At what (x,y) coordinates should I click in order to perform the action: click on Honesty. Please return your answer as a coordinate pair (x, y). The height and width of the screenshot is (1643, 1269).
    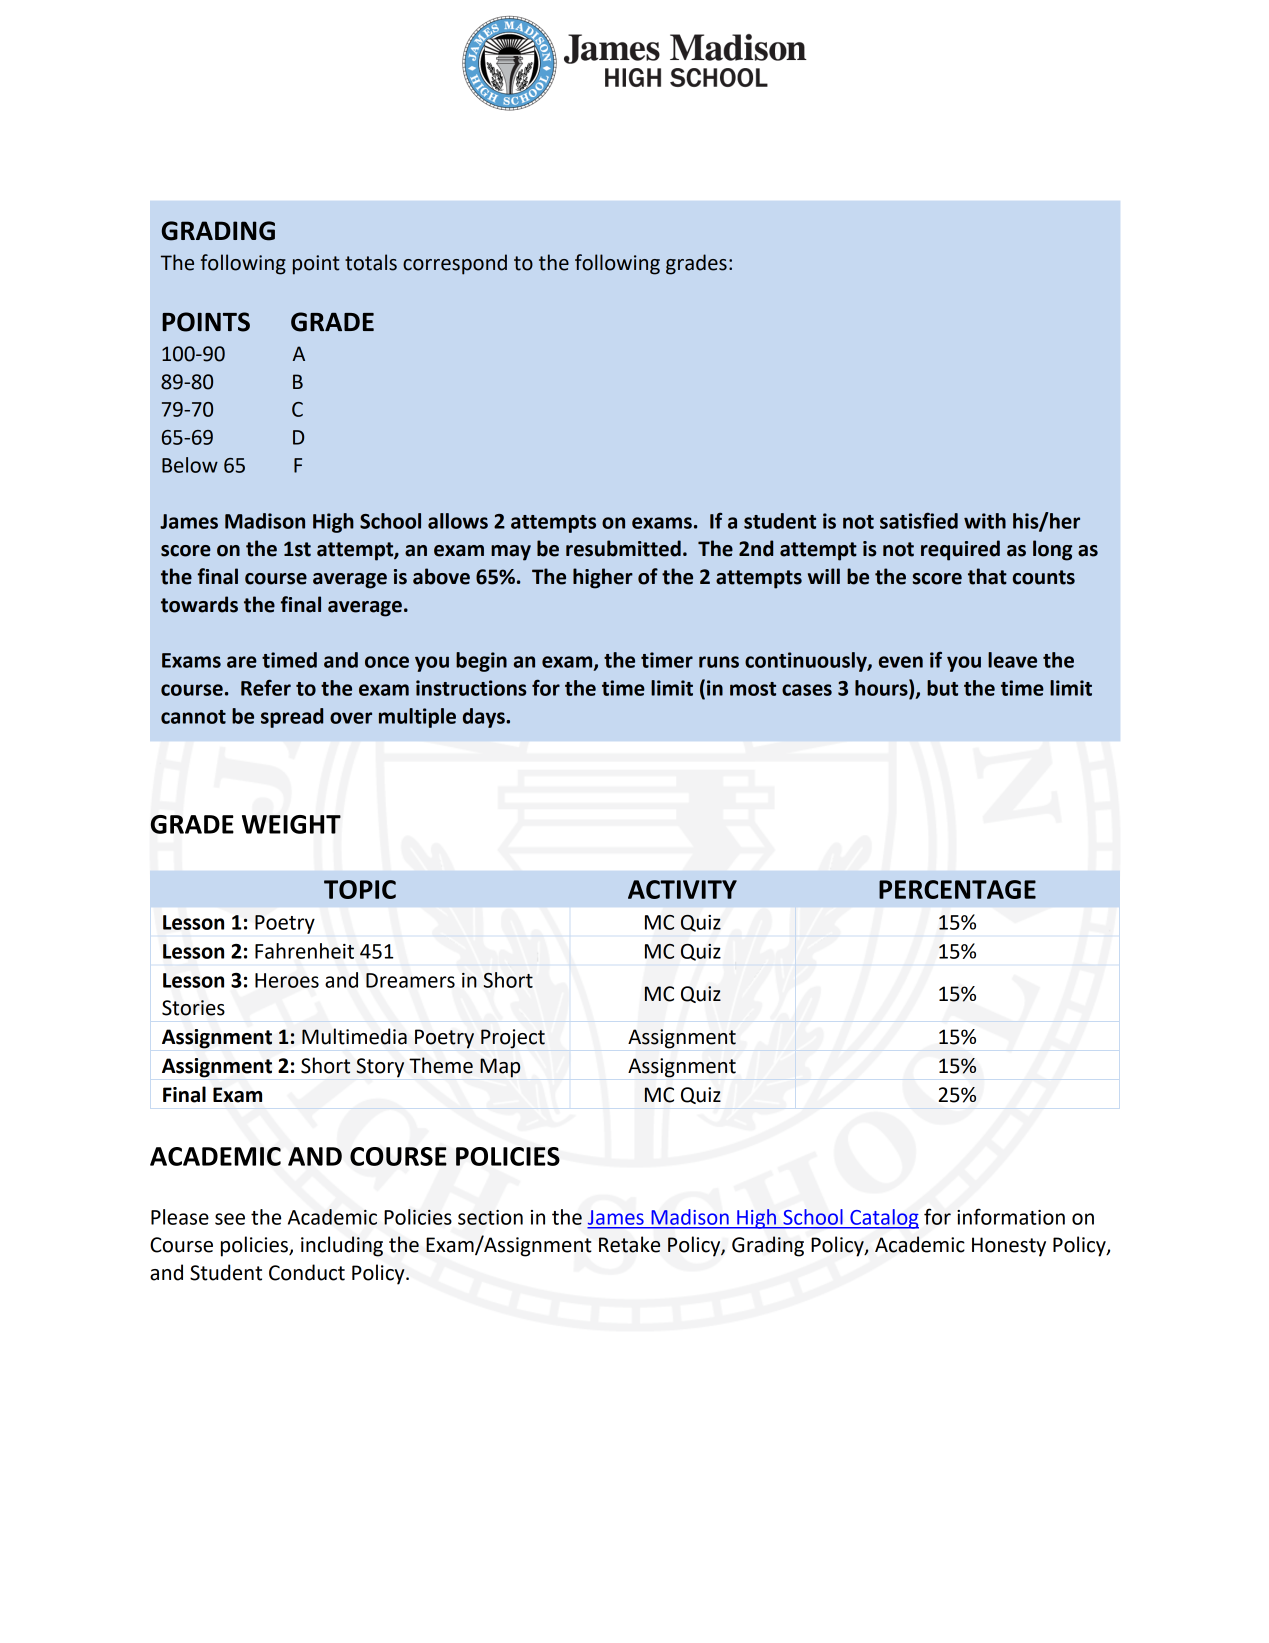
    Looking at the image, I should click on (1009, 1247).
